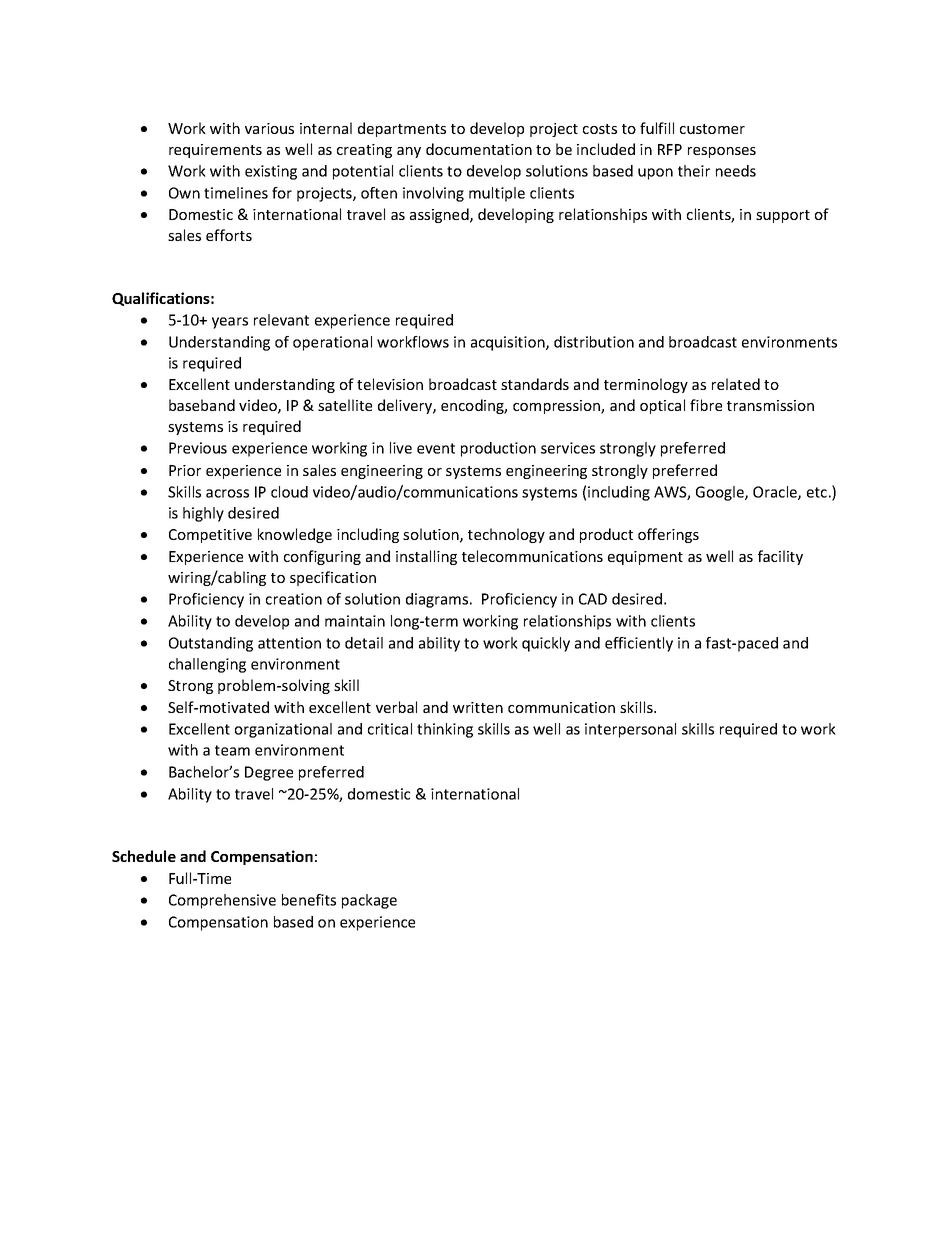 This screenshot has height=1233, width=952. What do you see at coordinates (535, 384) in the screenshot?
I see `standards` at bounding box center [535, 384].
